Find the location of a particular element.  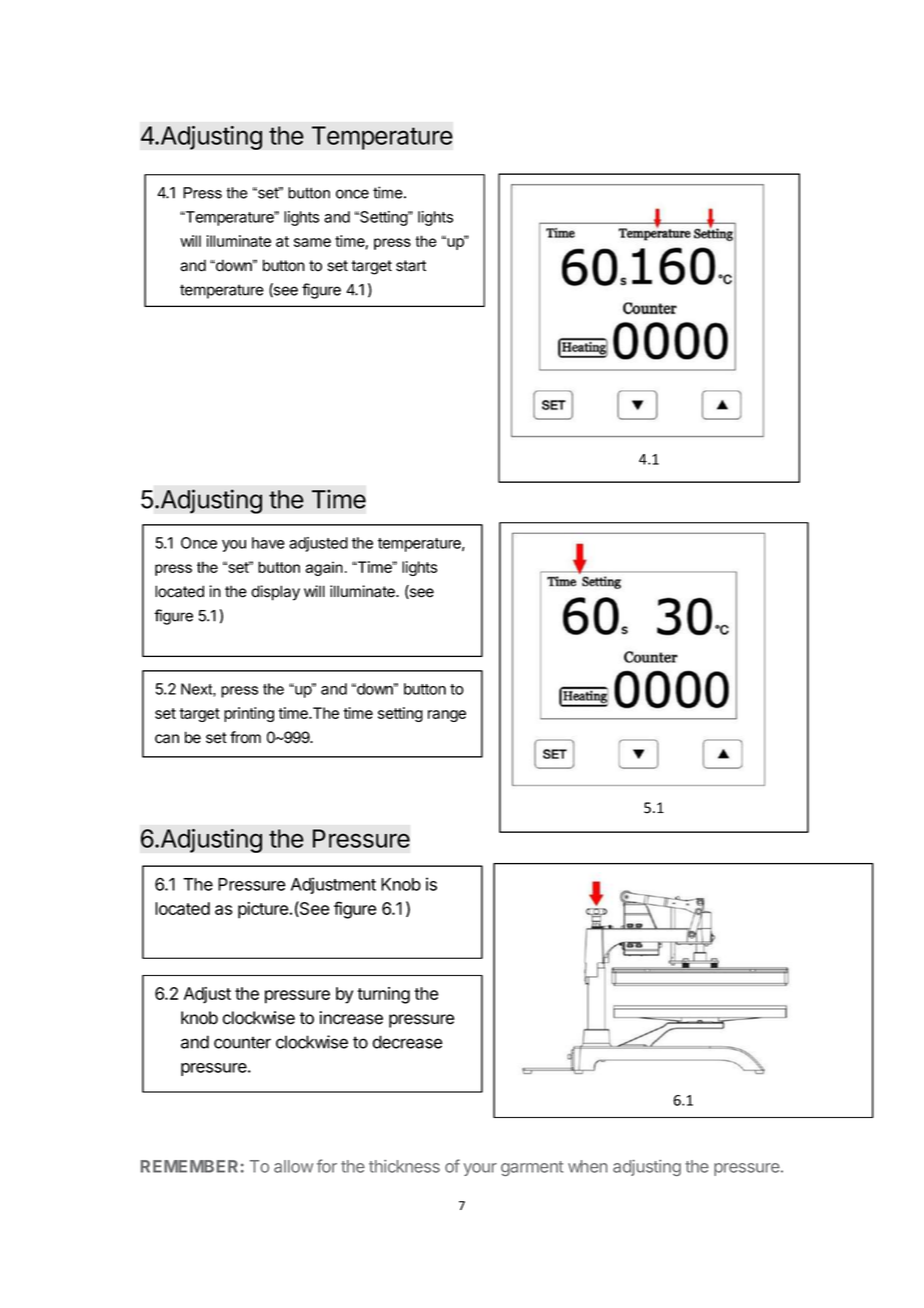

range is located at coordinates (447, 716).
